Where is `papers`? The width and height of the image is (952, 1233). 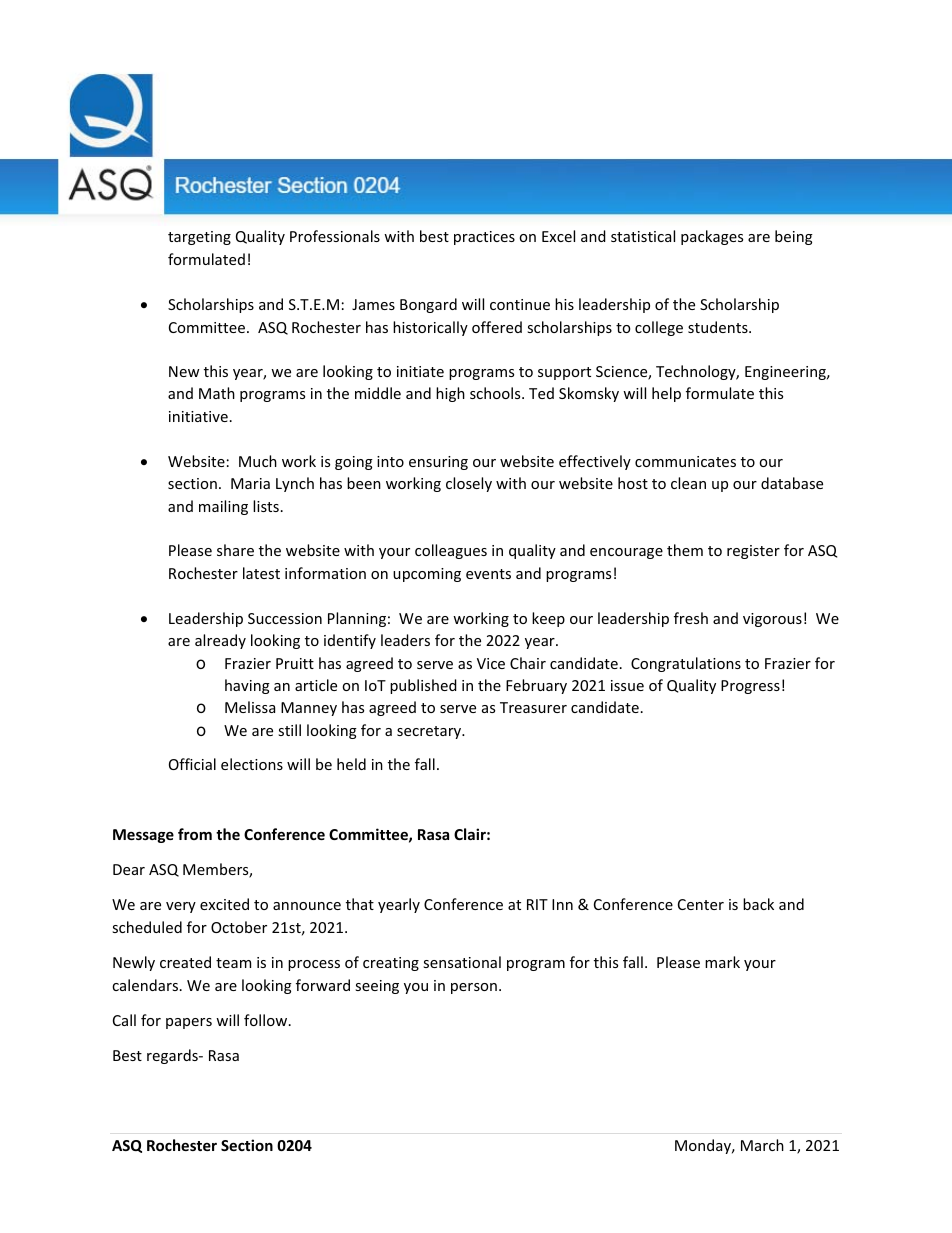 papers is located at coordinates (189, 1023).
